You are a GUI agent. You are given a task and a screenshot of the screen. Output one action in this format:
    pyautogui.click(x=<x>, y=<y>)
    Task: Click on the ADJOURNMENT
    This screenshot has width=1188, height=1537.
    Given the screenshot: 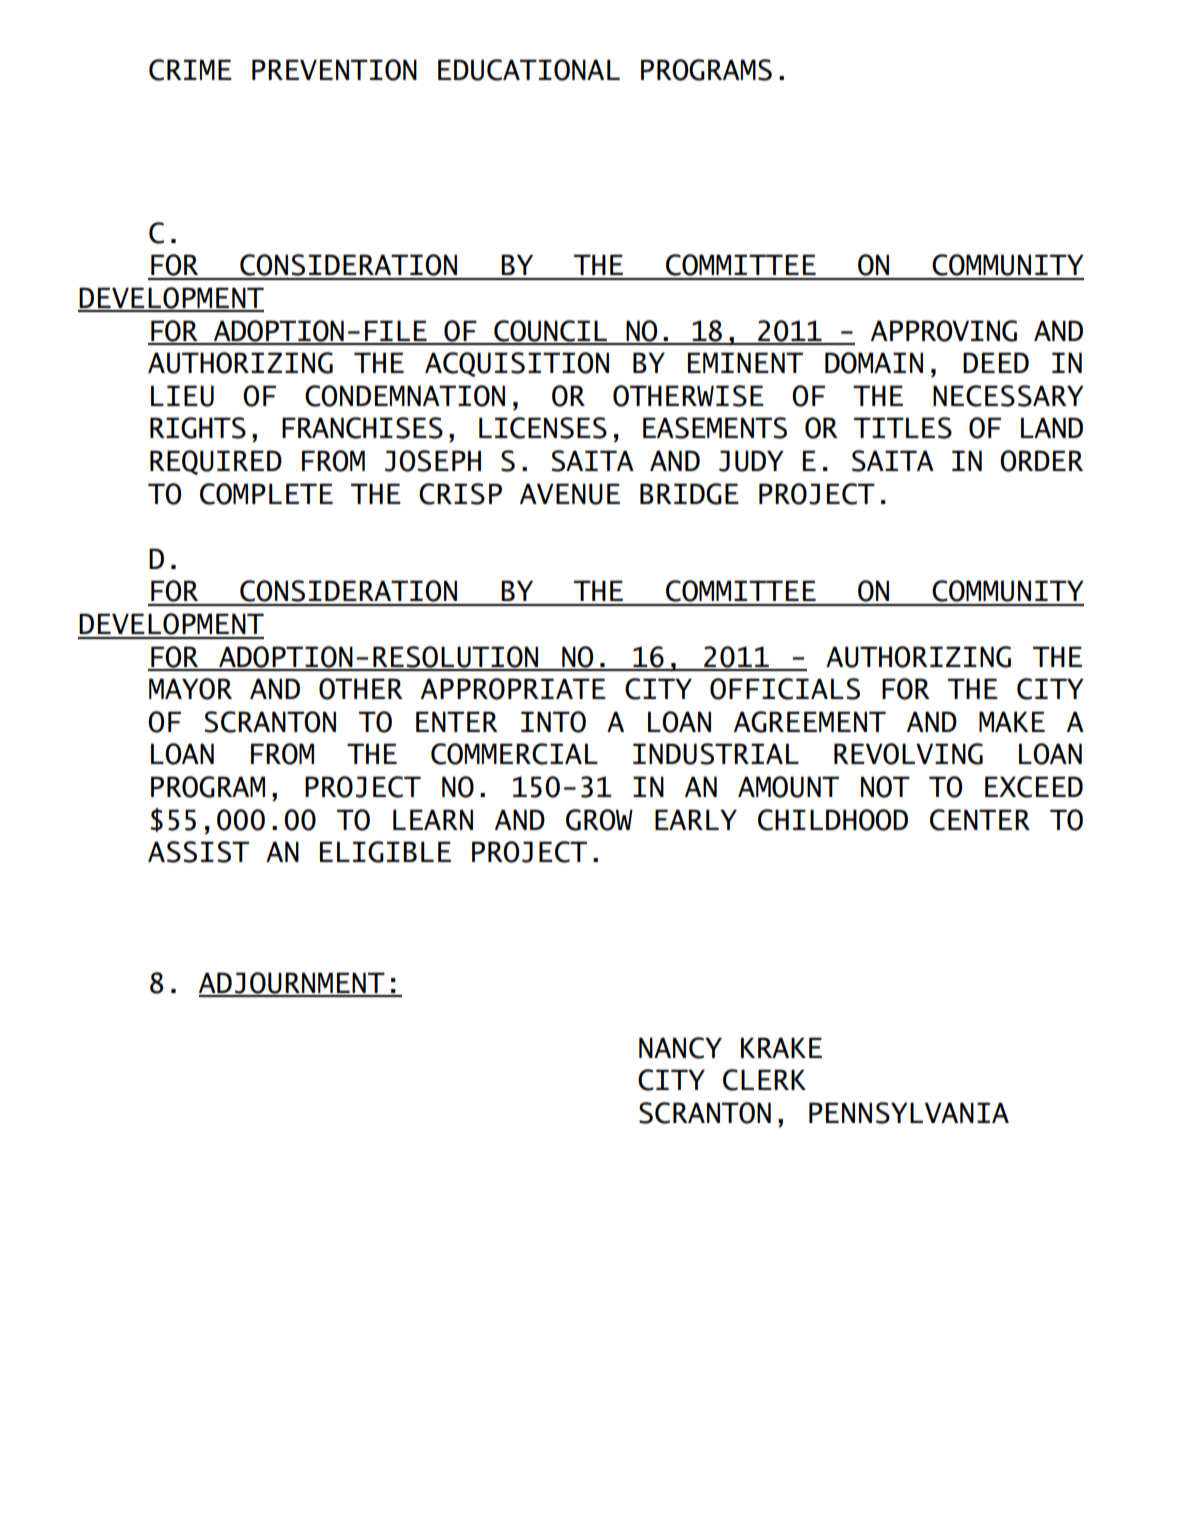 What is the action you would take?
    pyautogui.click(x=293, y=984)
